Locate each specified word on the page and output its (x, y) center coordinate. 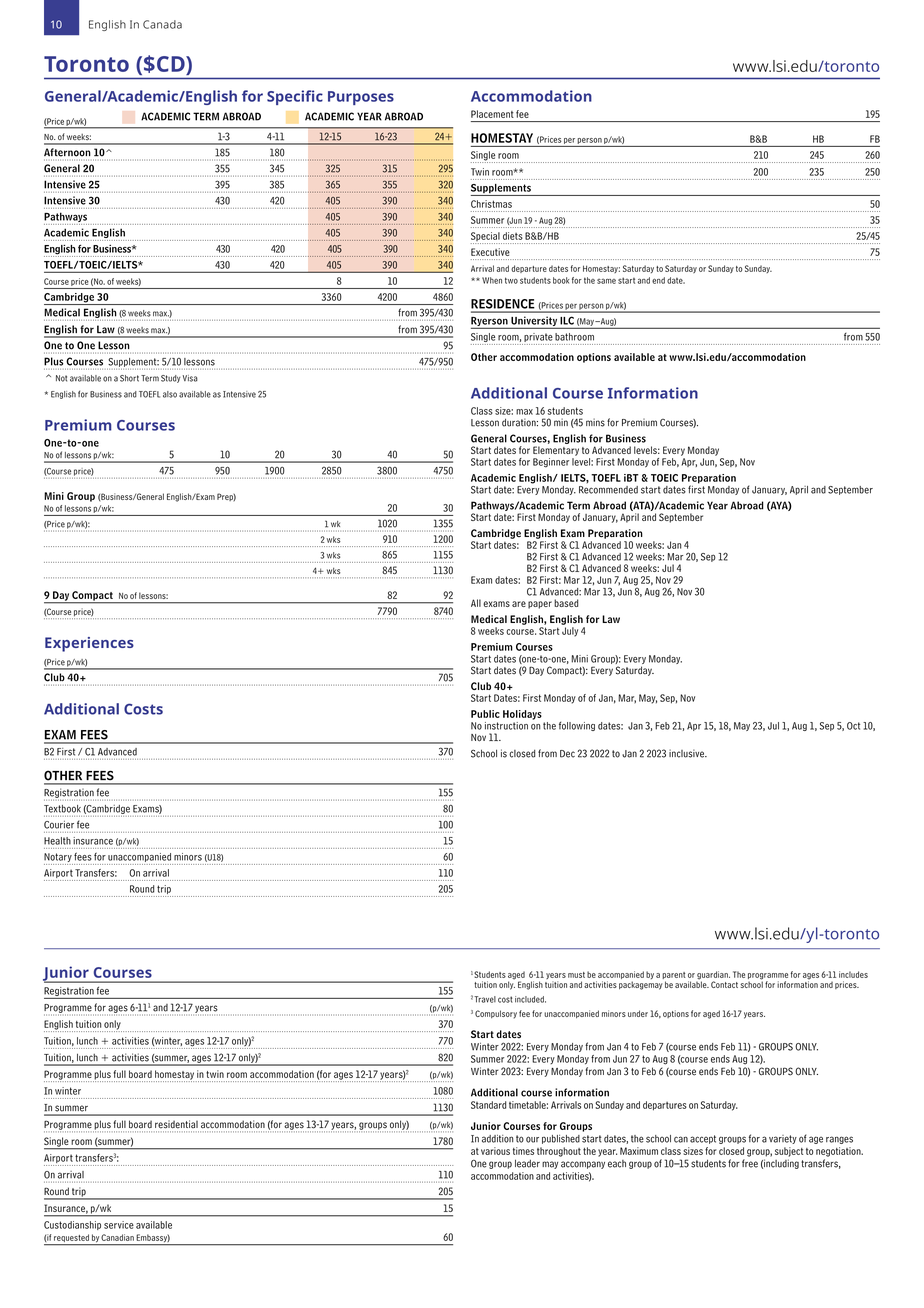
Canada (162, 24)
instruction (506, 726)
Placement (492, 114)
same (606, 281)
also (170, 394)
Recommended (608, 490)
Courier (59, 825)
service (119, 1225)
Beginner (551, 463)
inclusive (687, 753)
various (495, 1151)
